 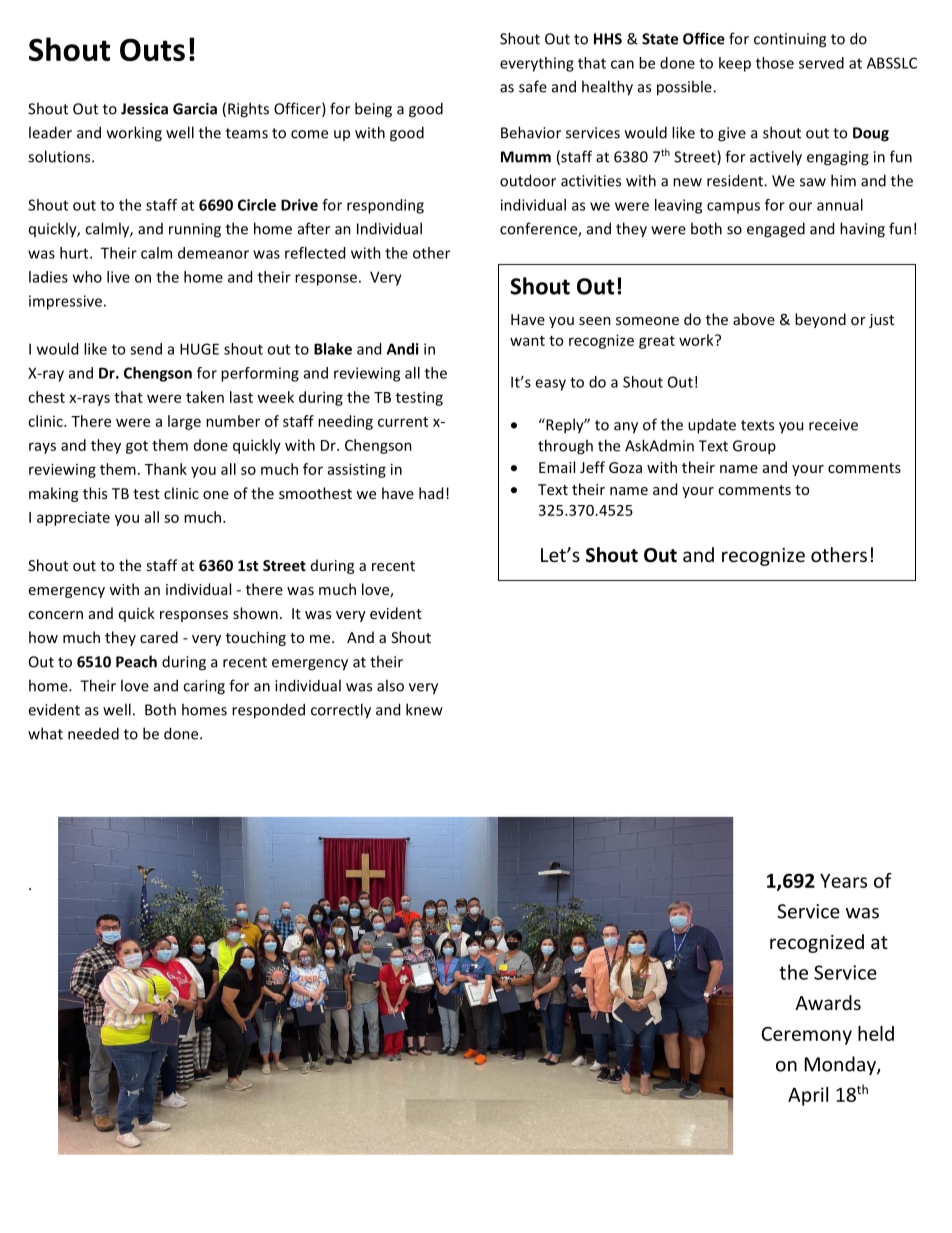 I want to click on appreciate, so click(x=73, y=518).
